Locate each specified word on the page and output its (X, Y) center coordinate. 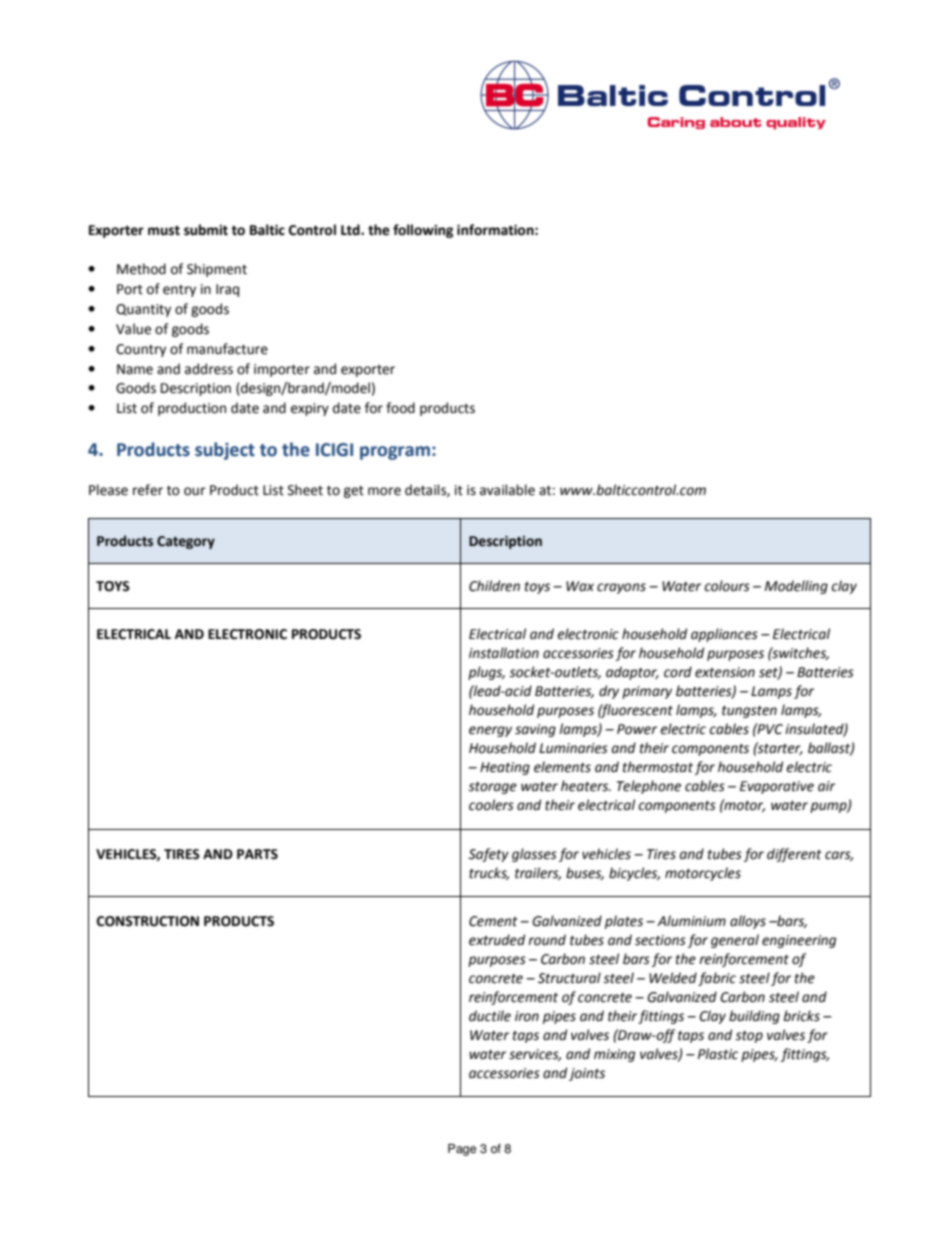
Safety (488, 855)
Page (462, 1150)
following (423, 231)
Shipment (217, 270)
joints (587, 1074)
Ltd (351, 230)
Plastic (718, 1054)
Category (186, 542)
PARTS (257, 854)
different (794, 855)
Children (494, 586)
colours (727, 586)
